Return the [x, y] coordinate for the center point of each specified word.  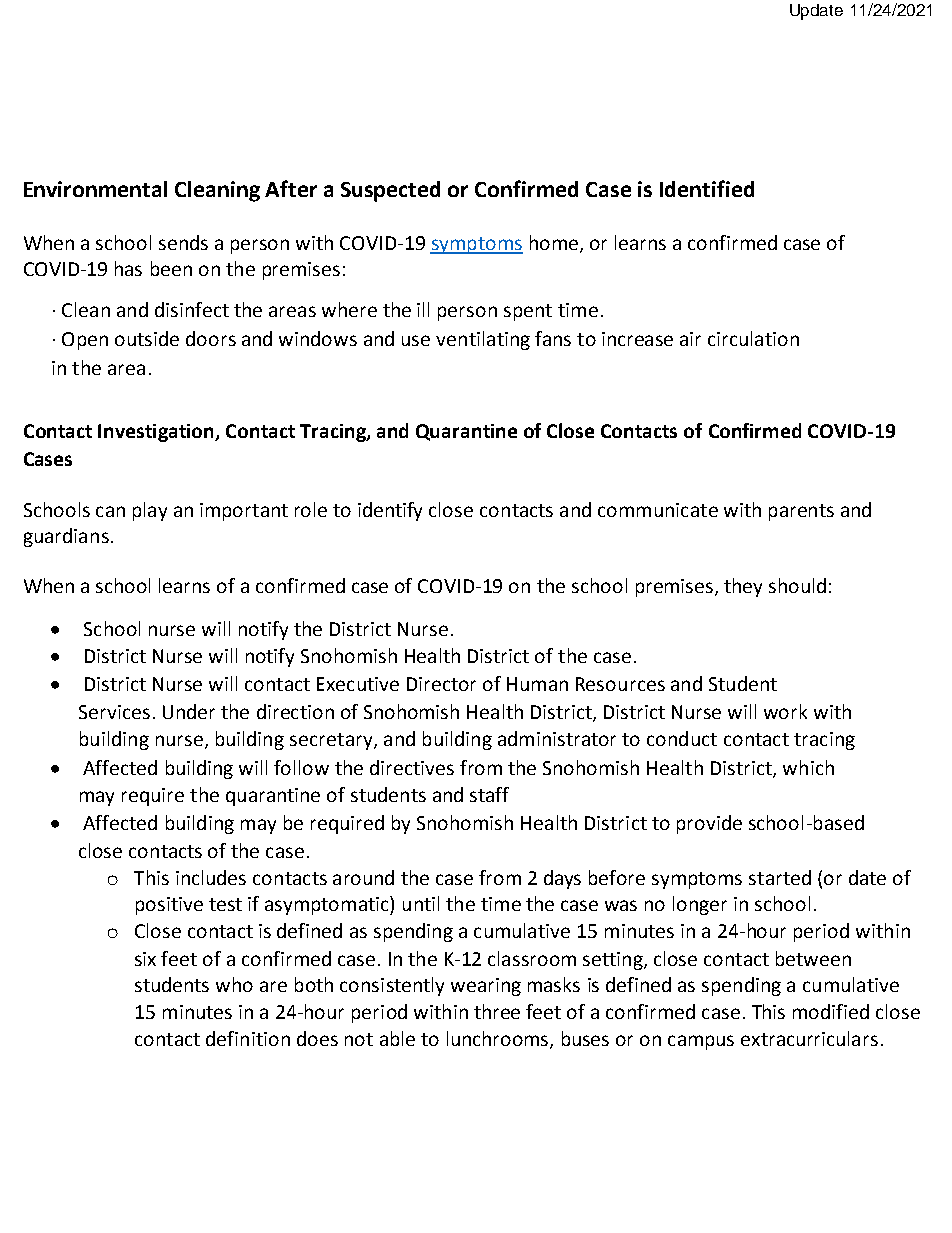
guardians [66, 537]
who [234, 984]
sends [183, 242]
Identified [707, 188]
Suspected [390, 191]
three [497, 1011]
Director [441, 684]
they [743, 587]
